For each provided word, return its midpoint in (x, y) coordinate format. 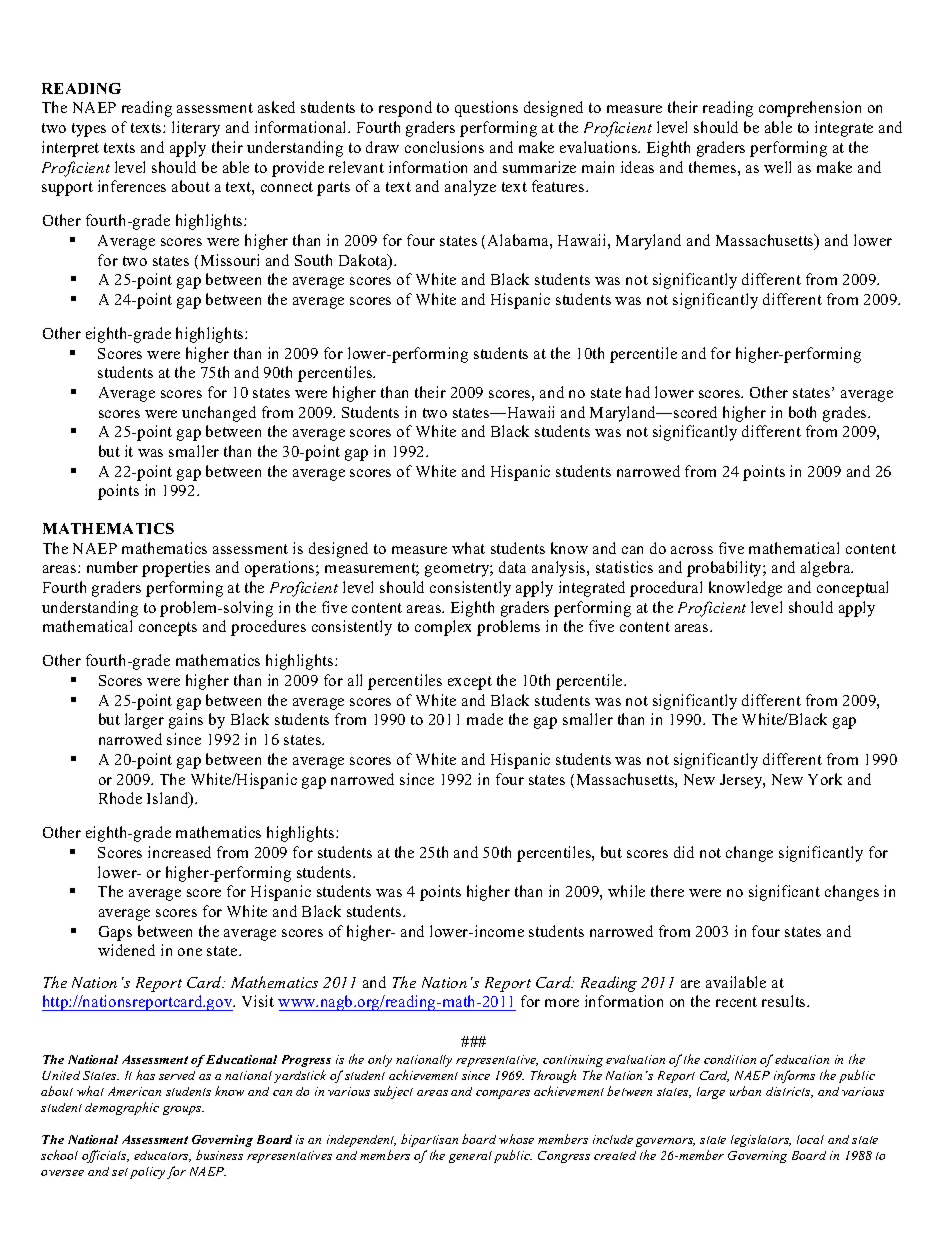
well (777, 167)
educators (162, 1156)
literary (196, 129)
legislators (761, 1141)
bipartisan (429, 1140)
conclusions (444, 147)
